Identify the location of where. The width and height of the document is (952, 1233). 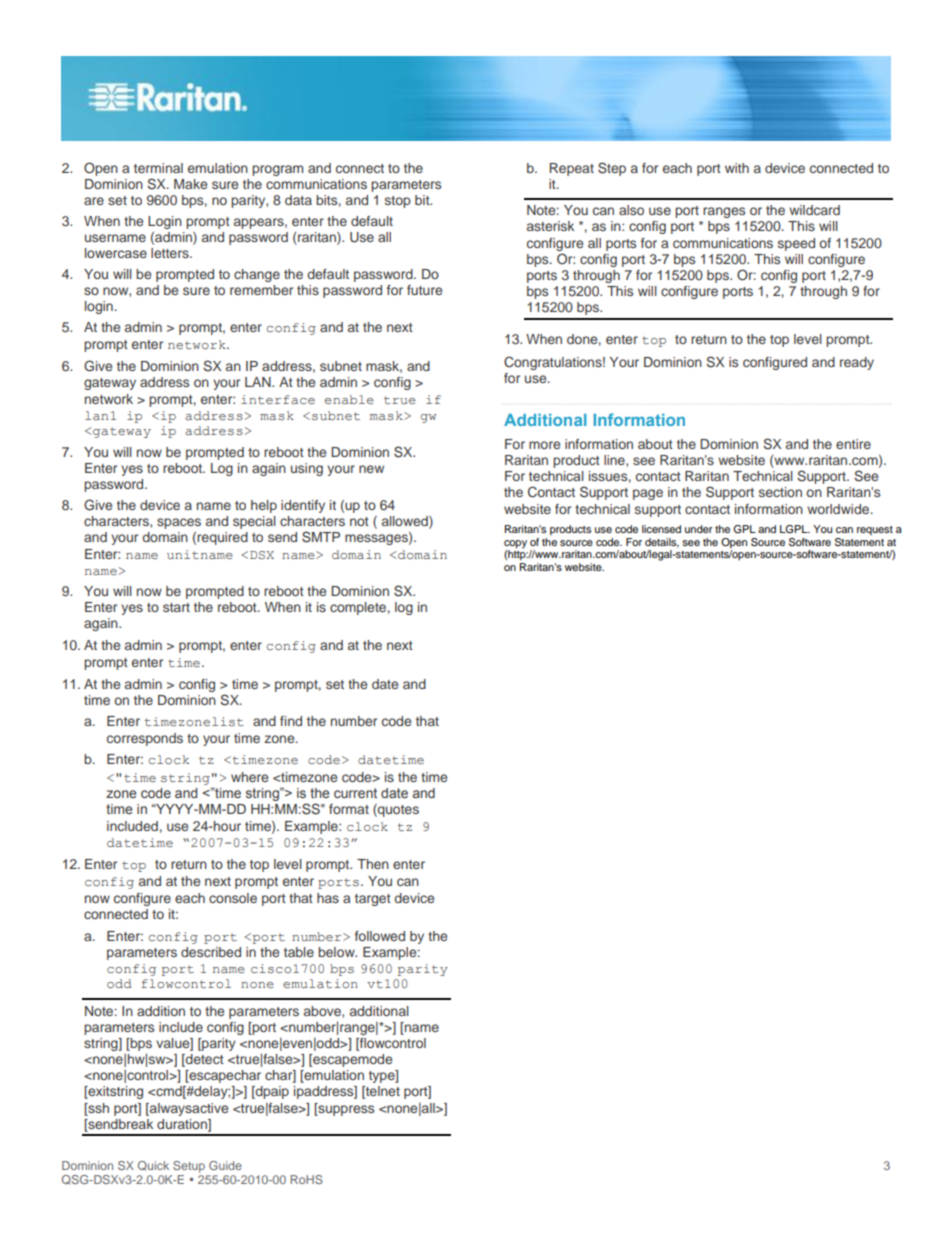
(249, 777).
